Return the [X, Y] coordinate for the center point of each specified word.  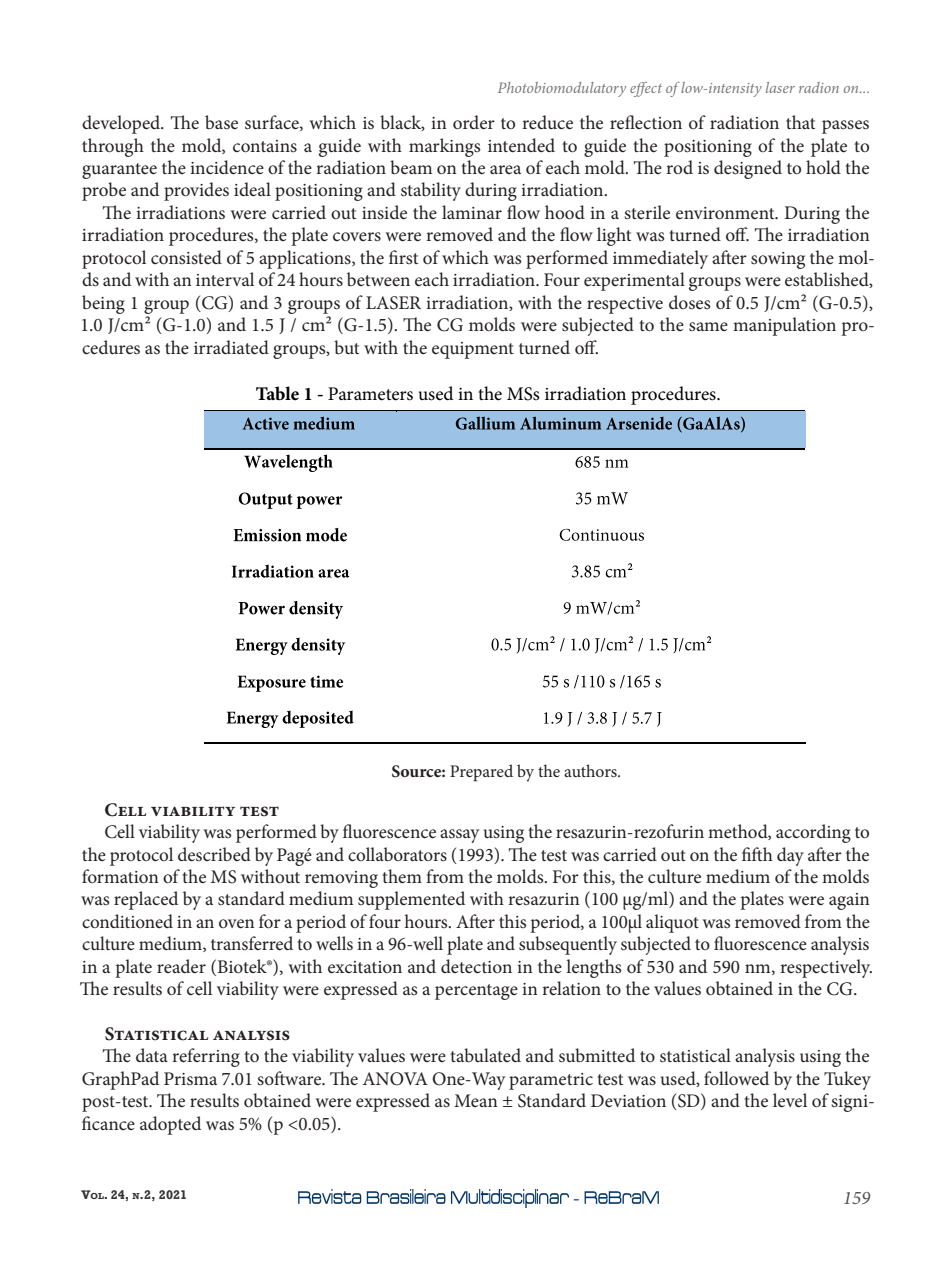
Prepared [481, 773]
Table [277, 393]
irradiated [231, 347]
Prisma [190, 1079]
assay [459, 836]
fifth [757, 854]
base [221, 122]
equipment [473, 350]
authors [591, 770]
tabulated [485, 1055]
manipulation [784, 326]
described [214, 854]
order [474, 122]
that [800, 122]
